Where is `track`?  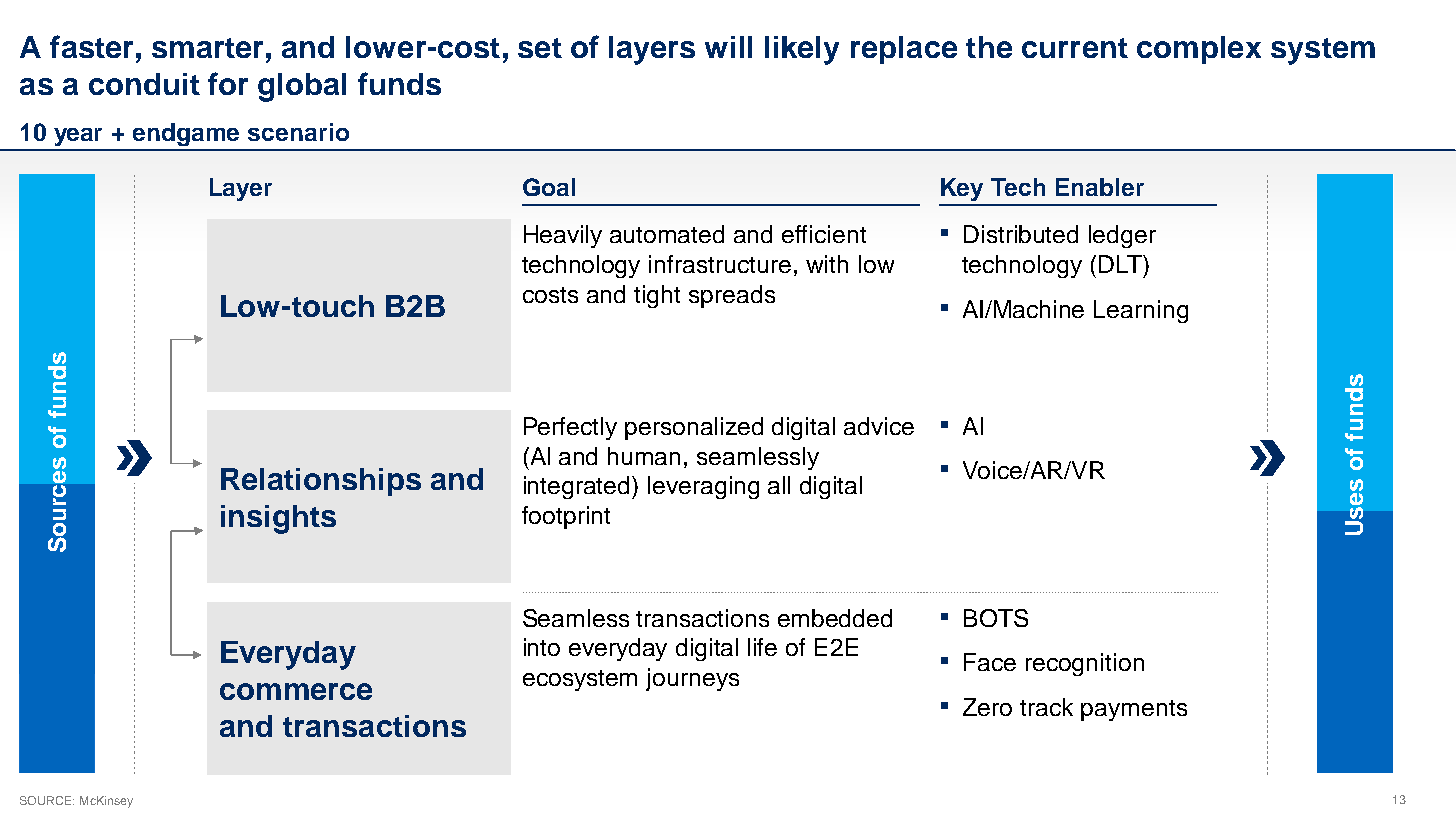 track is located at coordinates (1046, 707).
